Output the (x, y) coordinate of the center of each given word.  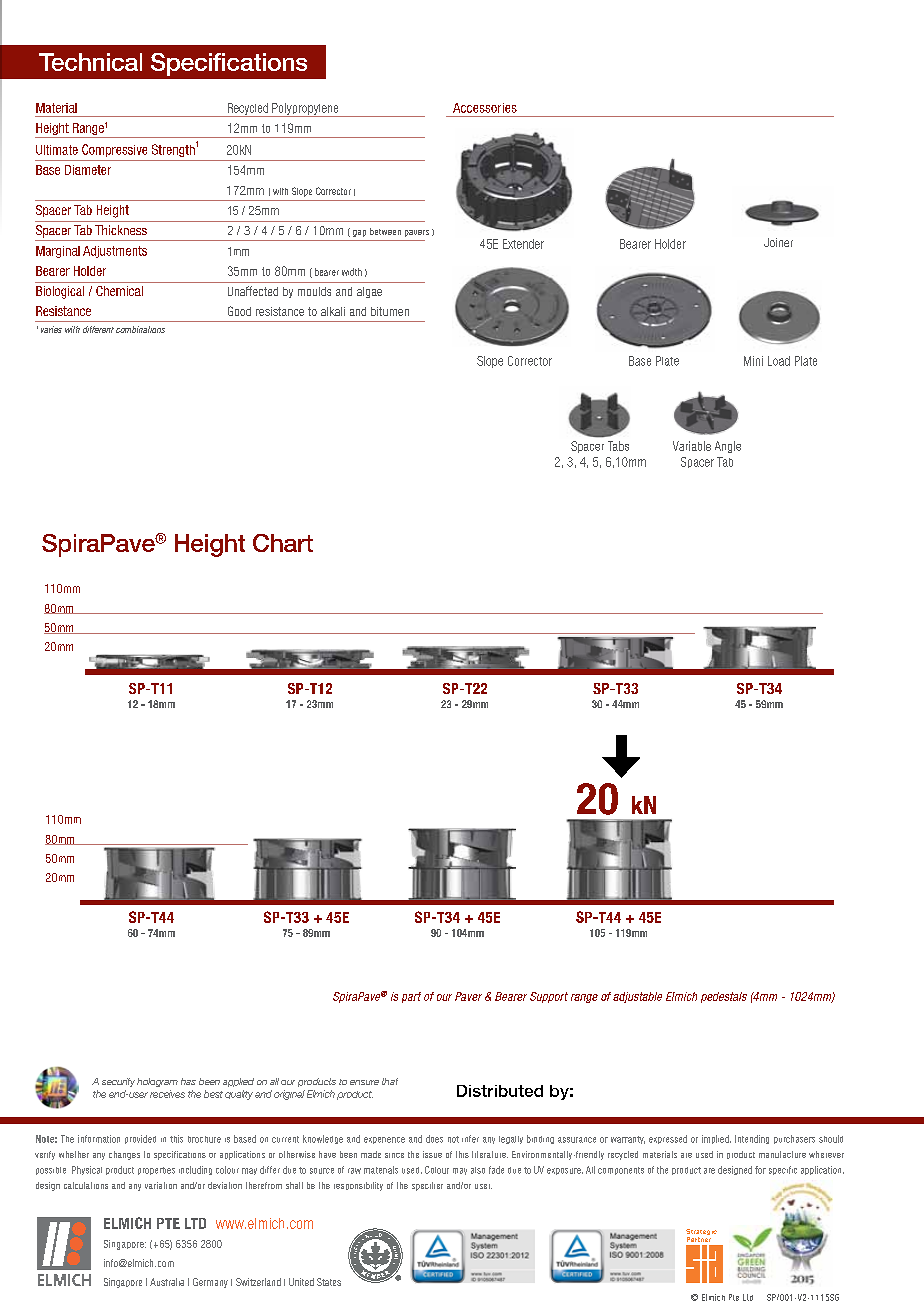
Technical (90, 62)
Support (549, 997)
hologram (157, 1082)
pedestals (724, 997)
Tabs (618, 446)
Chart (283, 543)
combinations (140, 329)
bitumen (390, 311)
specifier (427, 1186)
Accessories (485, 108)
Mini (753, 361)
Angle (728, 447)
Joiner (778, 242)
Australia (167, 1282)
